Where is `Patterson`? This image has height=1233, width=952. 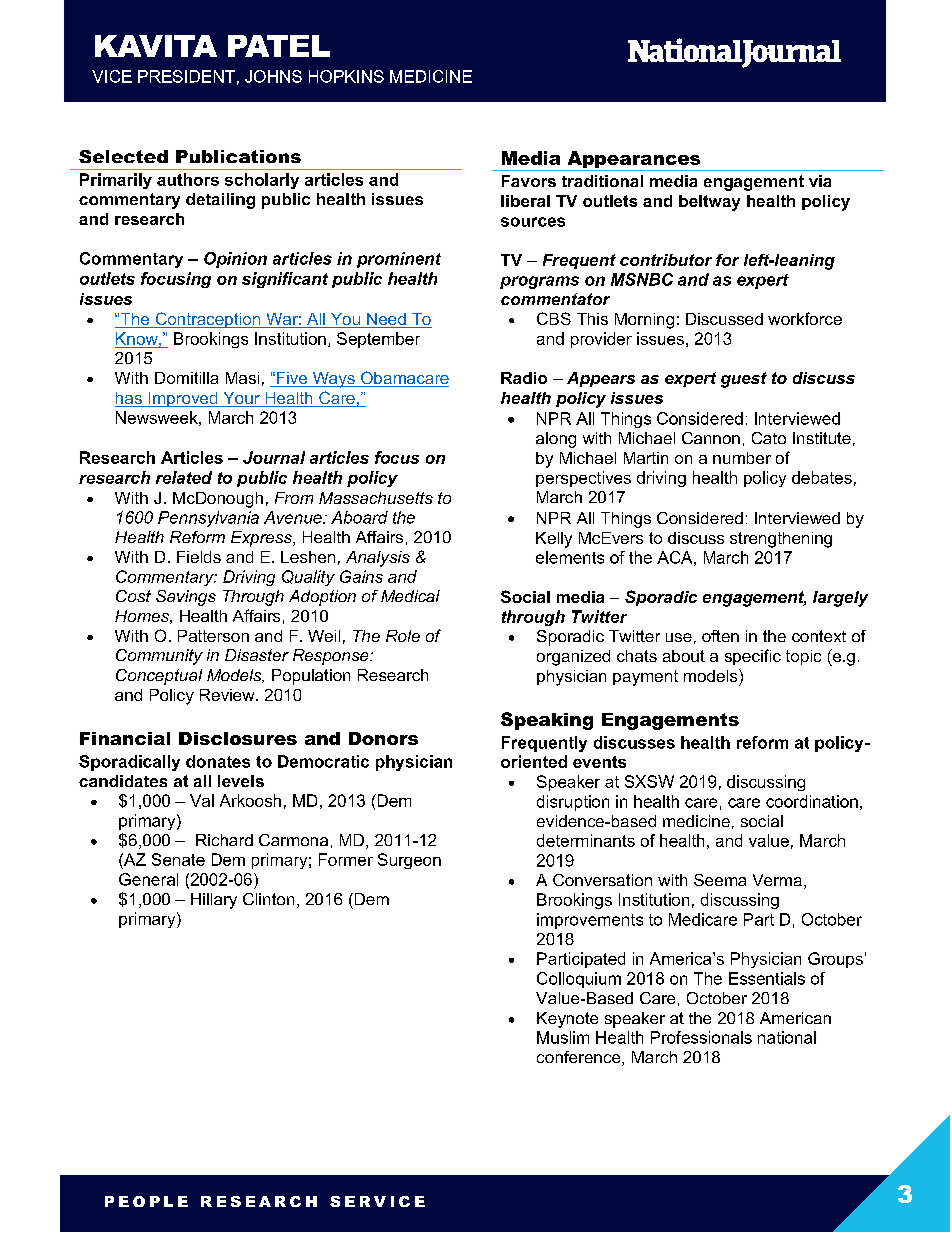
Patterson is located at coordinates (213, 636).
